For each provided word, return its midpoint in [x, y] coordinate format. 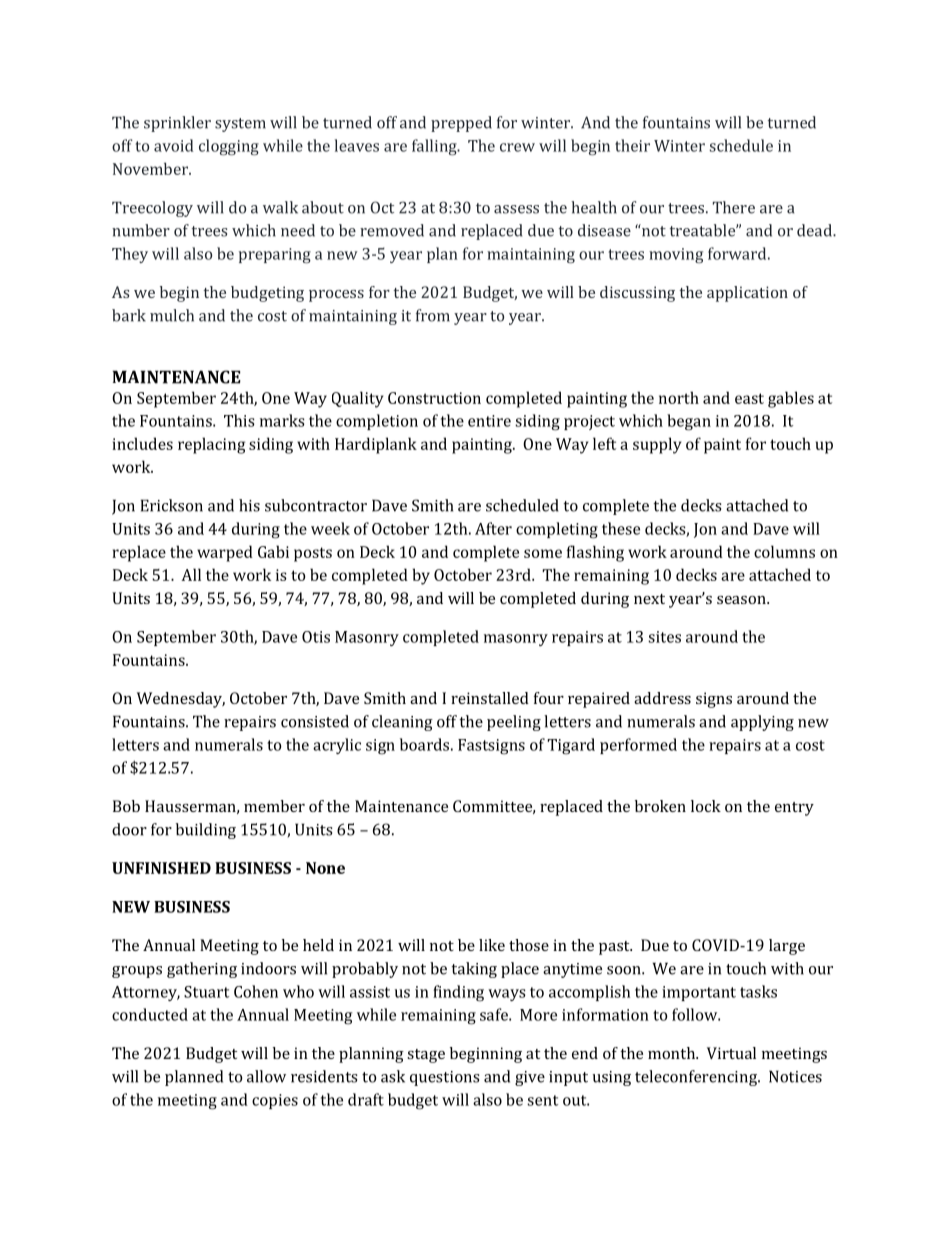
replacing [211, 445]
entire [489, 421]
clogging [229, 147]
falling [435, 147]
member [274, 806]
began [689, 422]
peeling [514, 723]
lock [706, 806]
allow [266, 1076]
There [734, 207]
